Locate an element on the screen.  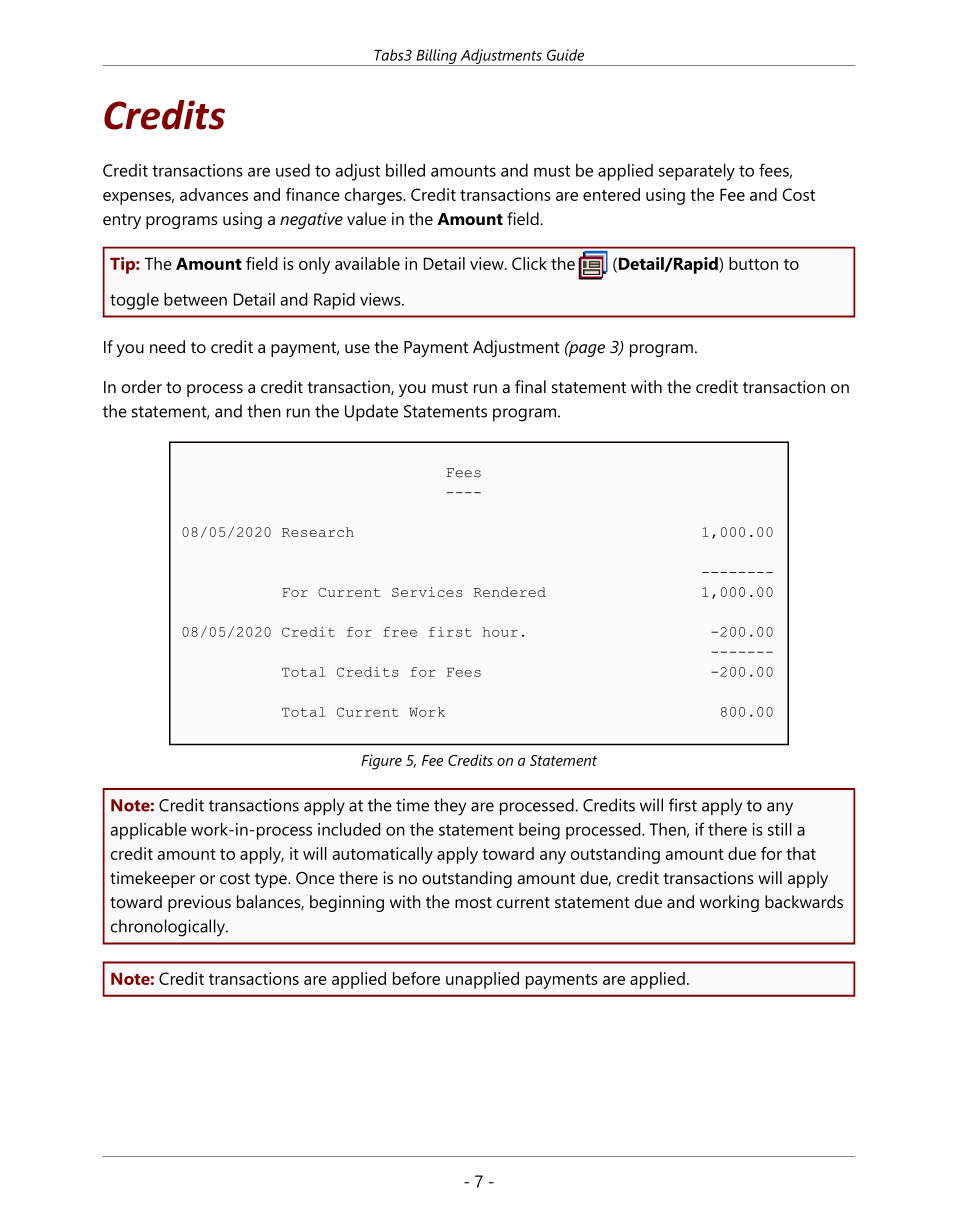
Rendered is located at coordinates (510, 592).
